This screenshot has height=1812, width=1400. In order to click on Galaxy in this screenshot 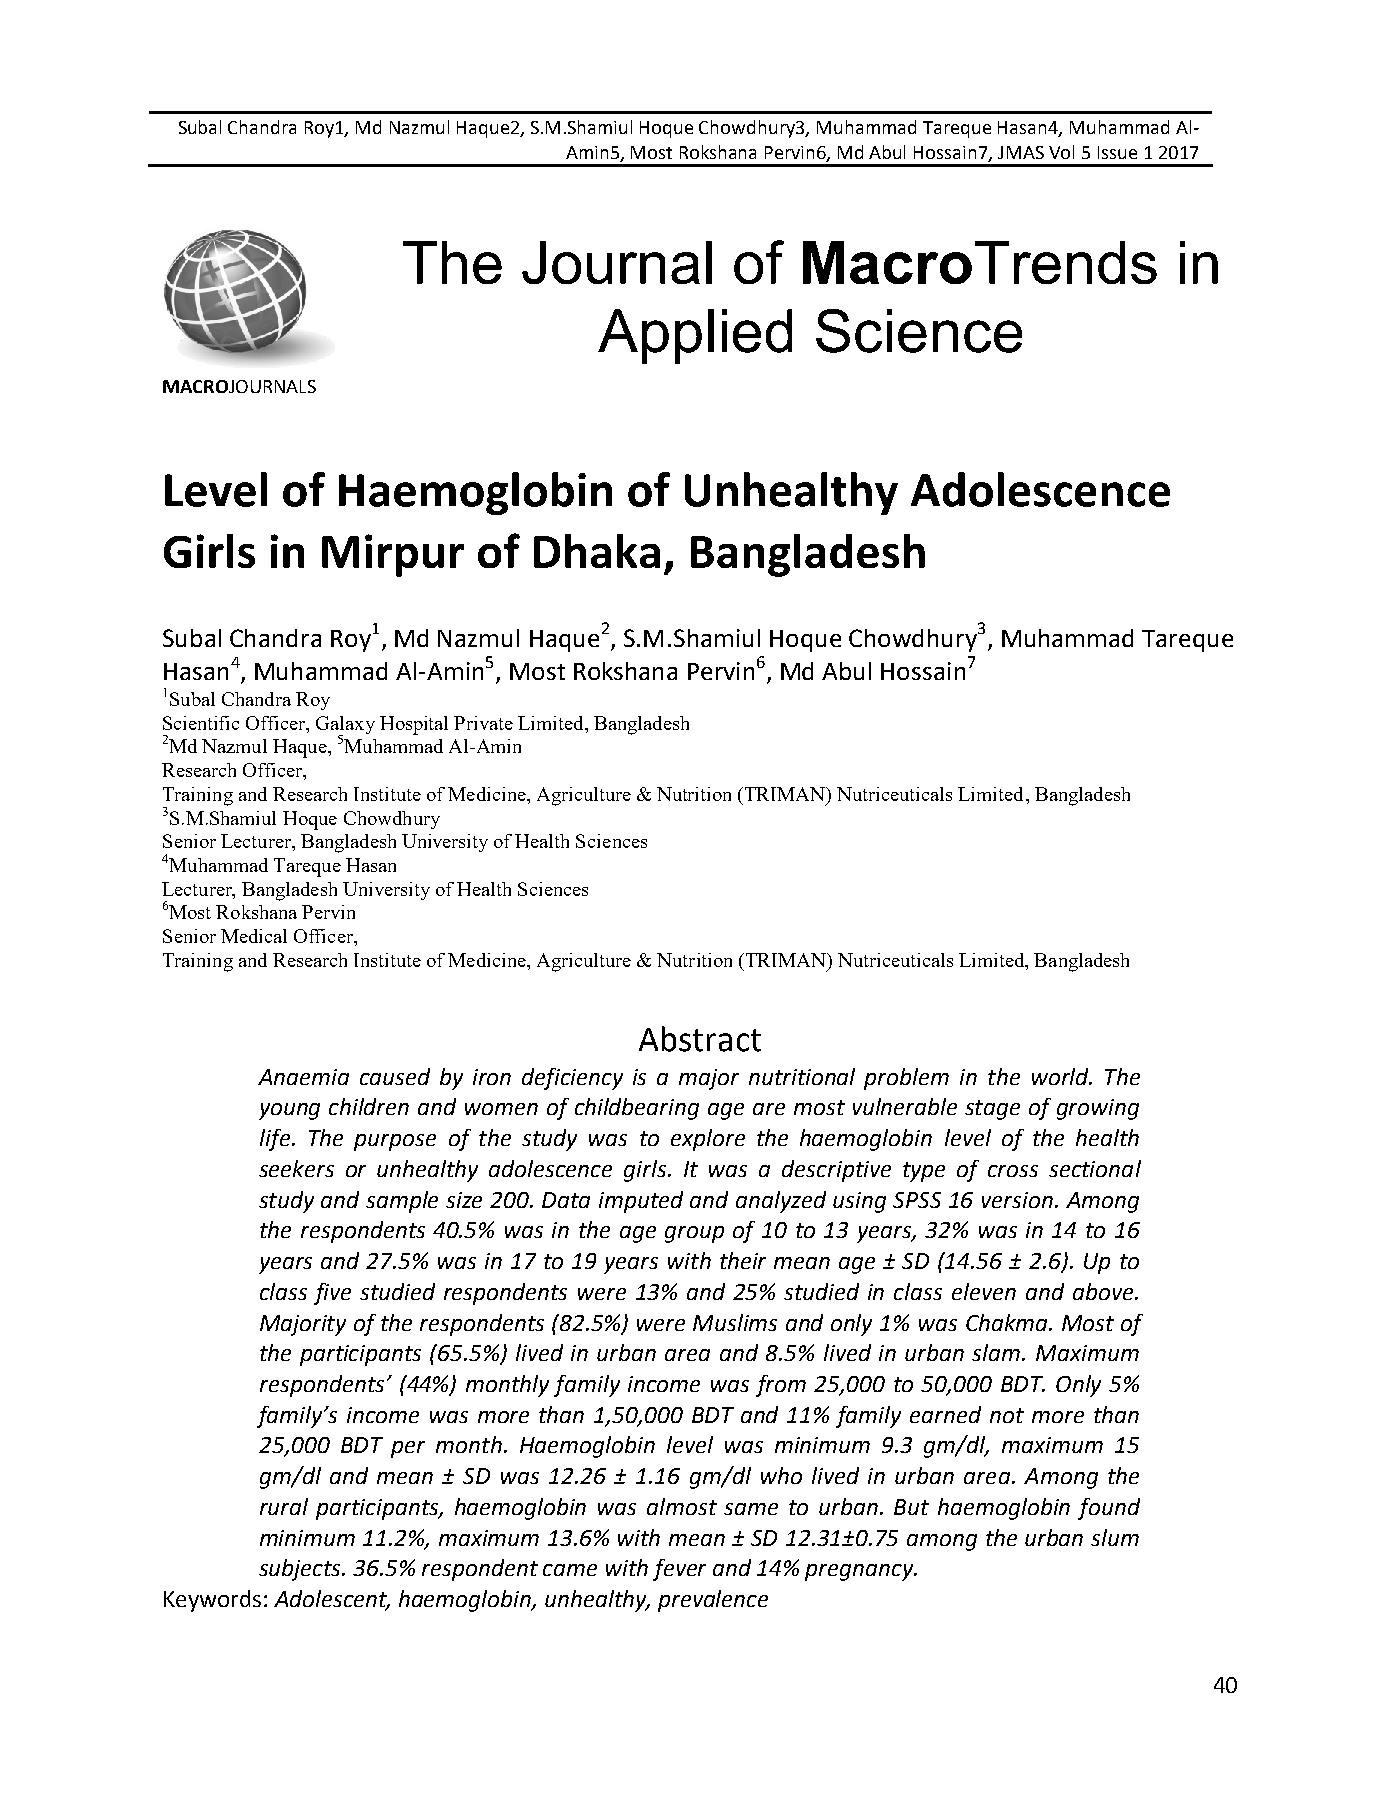, I will do `click(345, 726)`.
